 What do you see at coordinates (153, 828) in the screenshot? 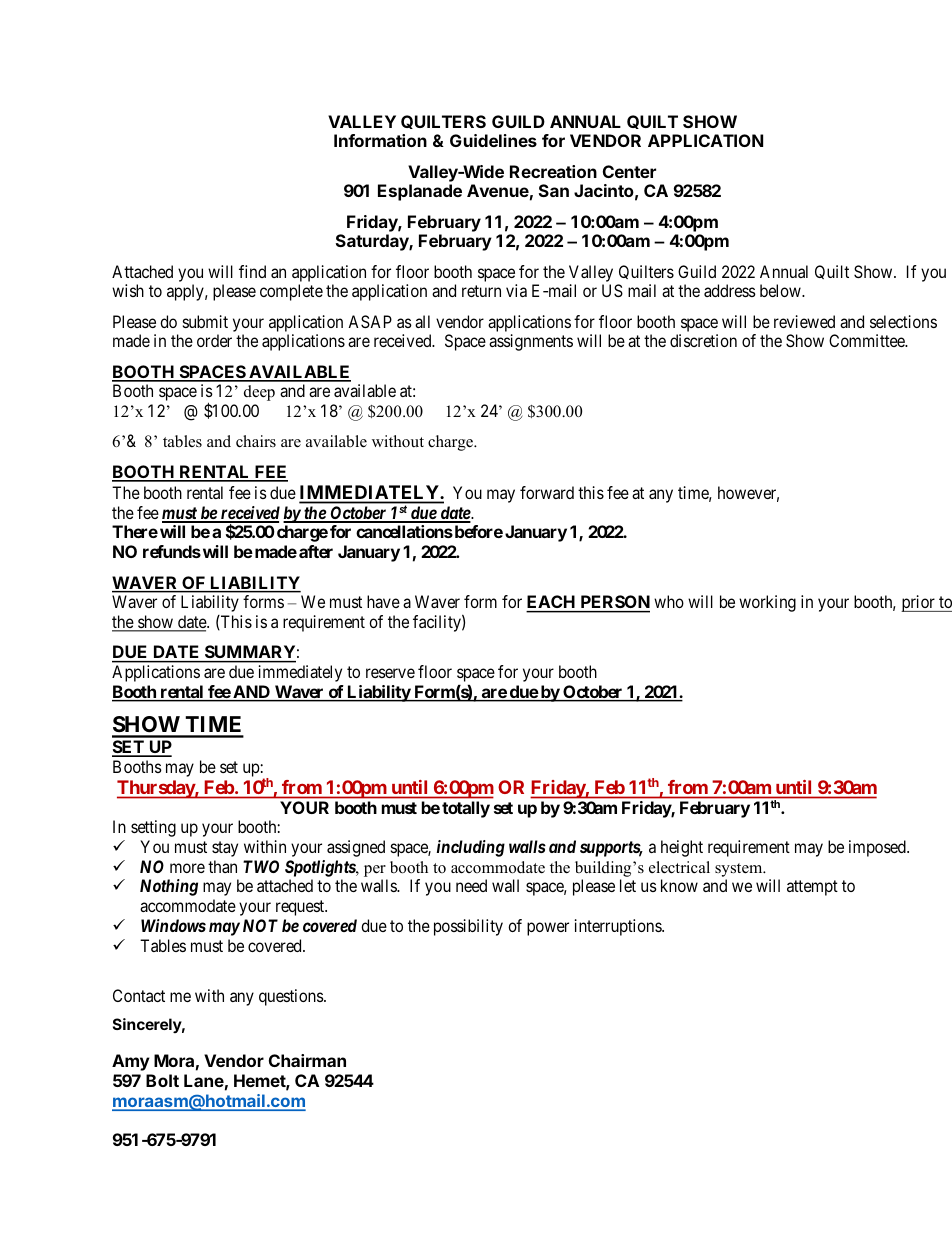
I see `setting` at bounding box center [153, 828].
